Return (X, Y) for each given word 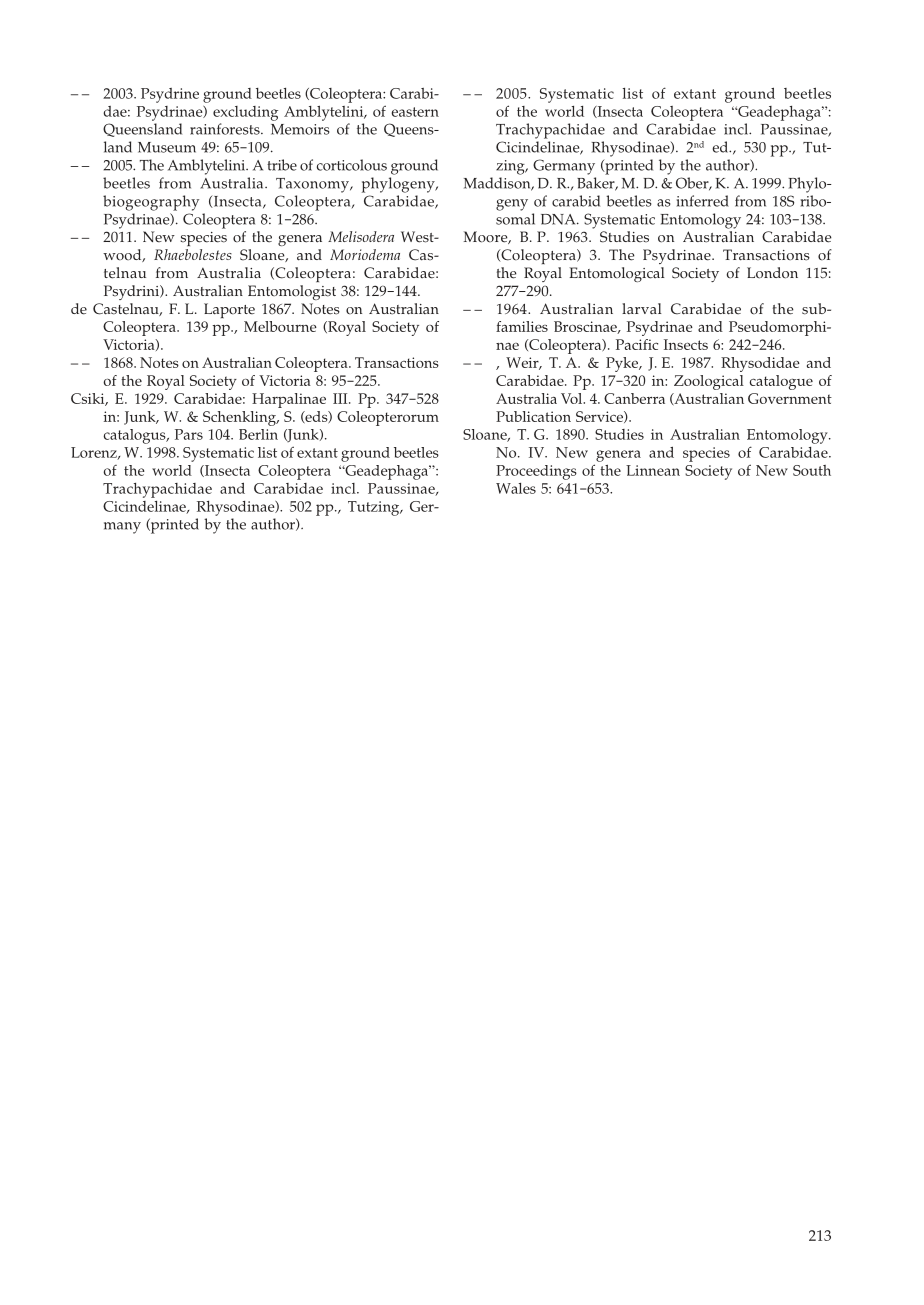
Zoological (709, 382)
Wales (516, 488)
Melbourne (280, 326)
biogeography (151, 203)
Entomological (617, 274)
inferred (703, 201)
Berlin (258, 434)
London (772, 273)
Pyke (623, 364)
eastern (415, 112)
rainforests (226, 129)
